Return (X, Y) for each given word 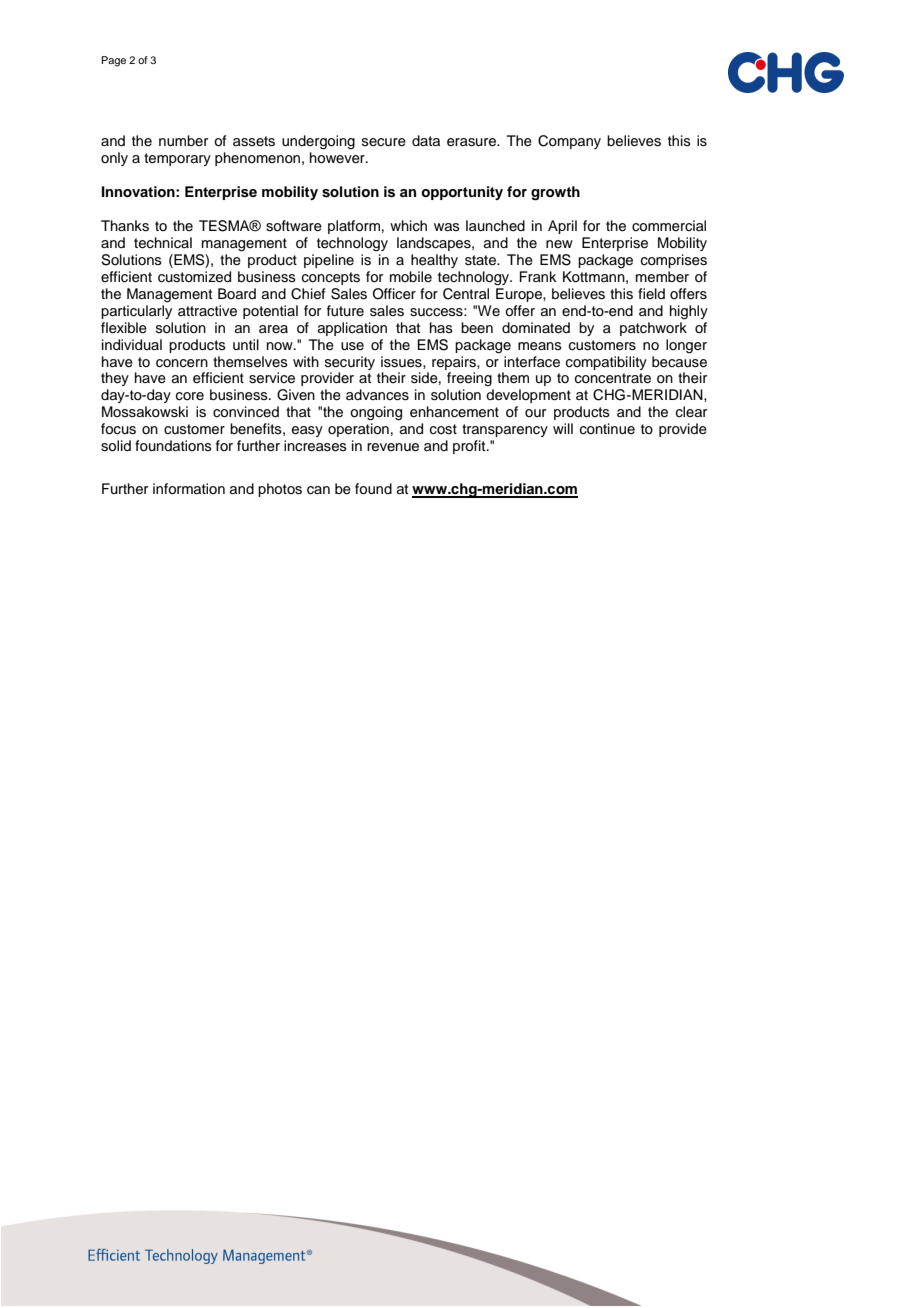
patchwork (653, 329)
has (441, 327)
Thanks (125, 226)
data (426, 140)
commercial (669, 226)
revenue (393, 447)
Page (113, 61)
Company (569, 142)
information (189, 489)
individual (132, 345)
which (408, 226)
